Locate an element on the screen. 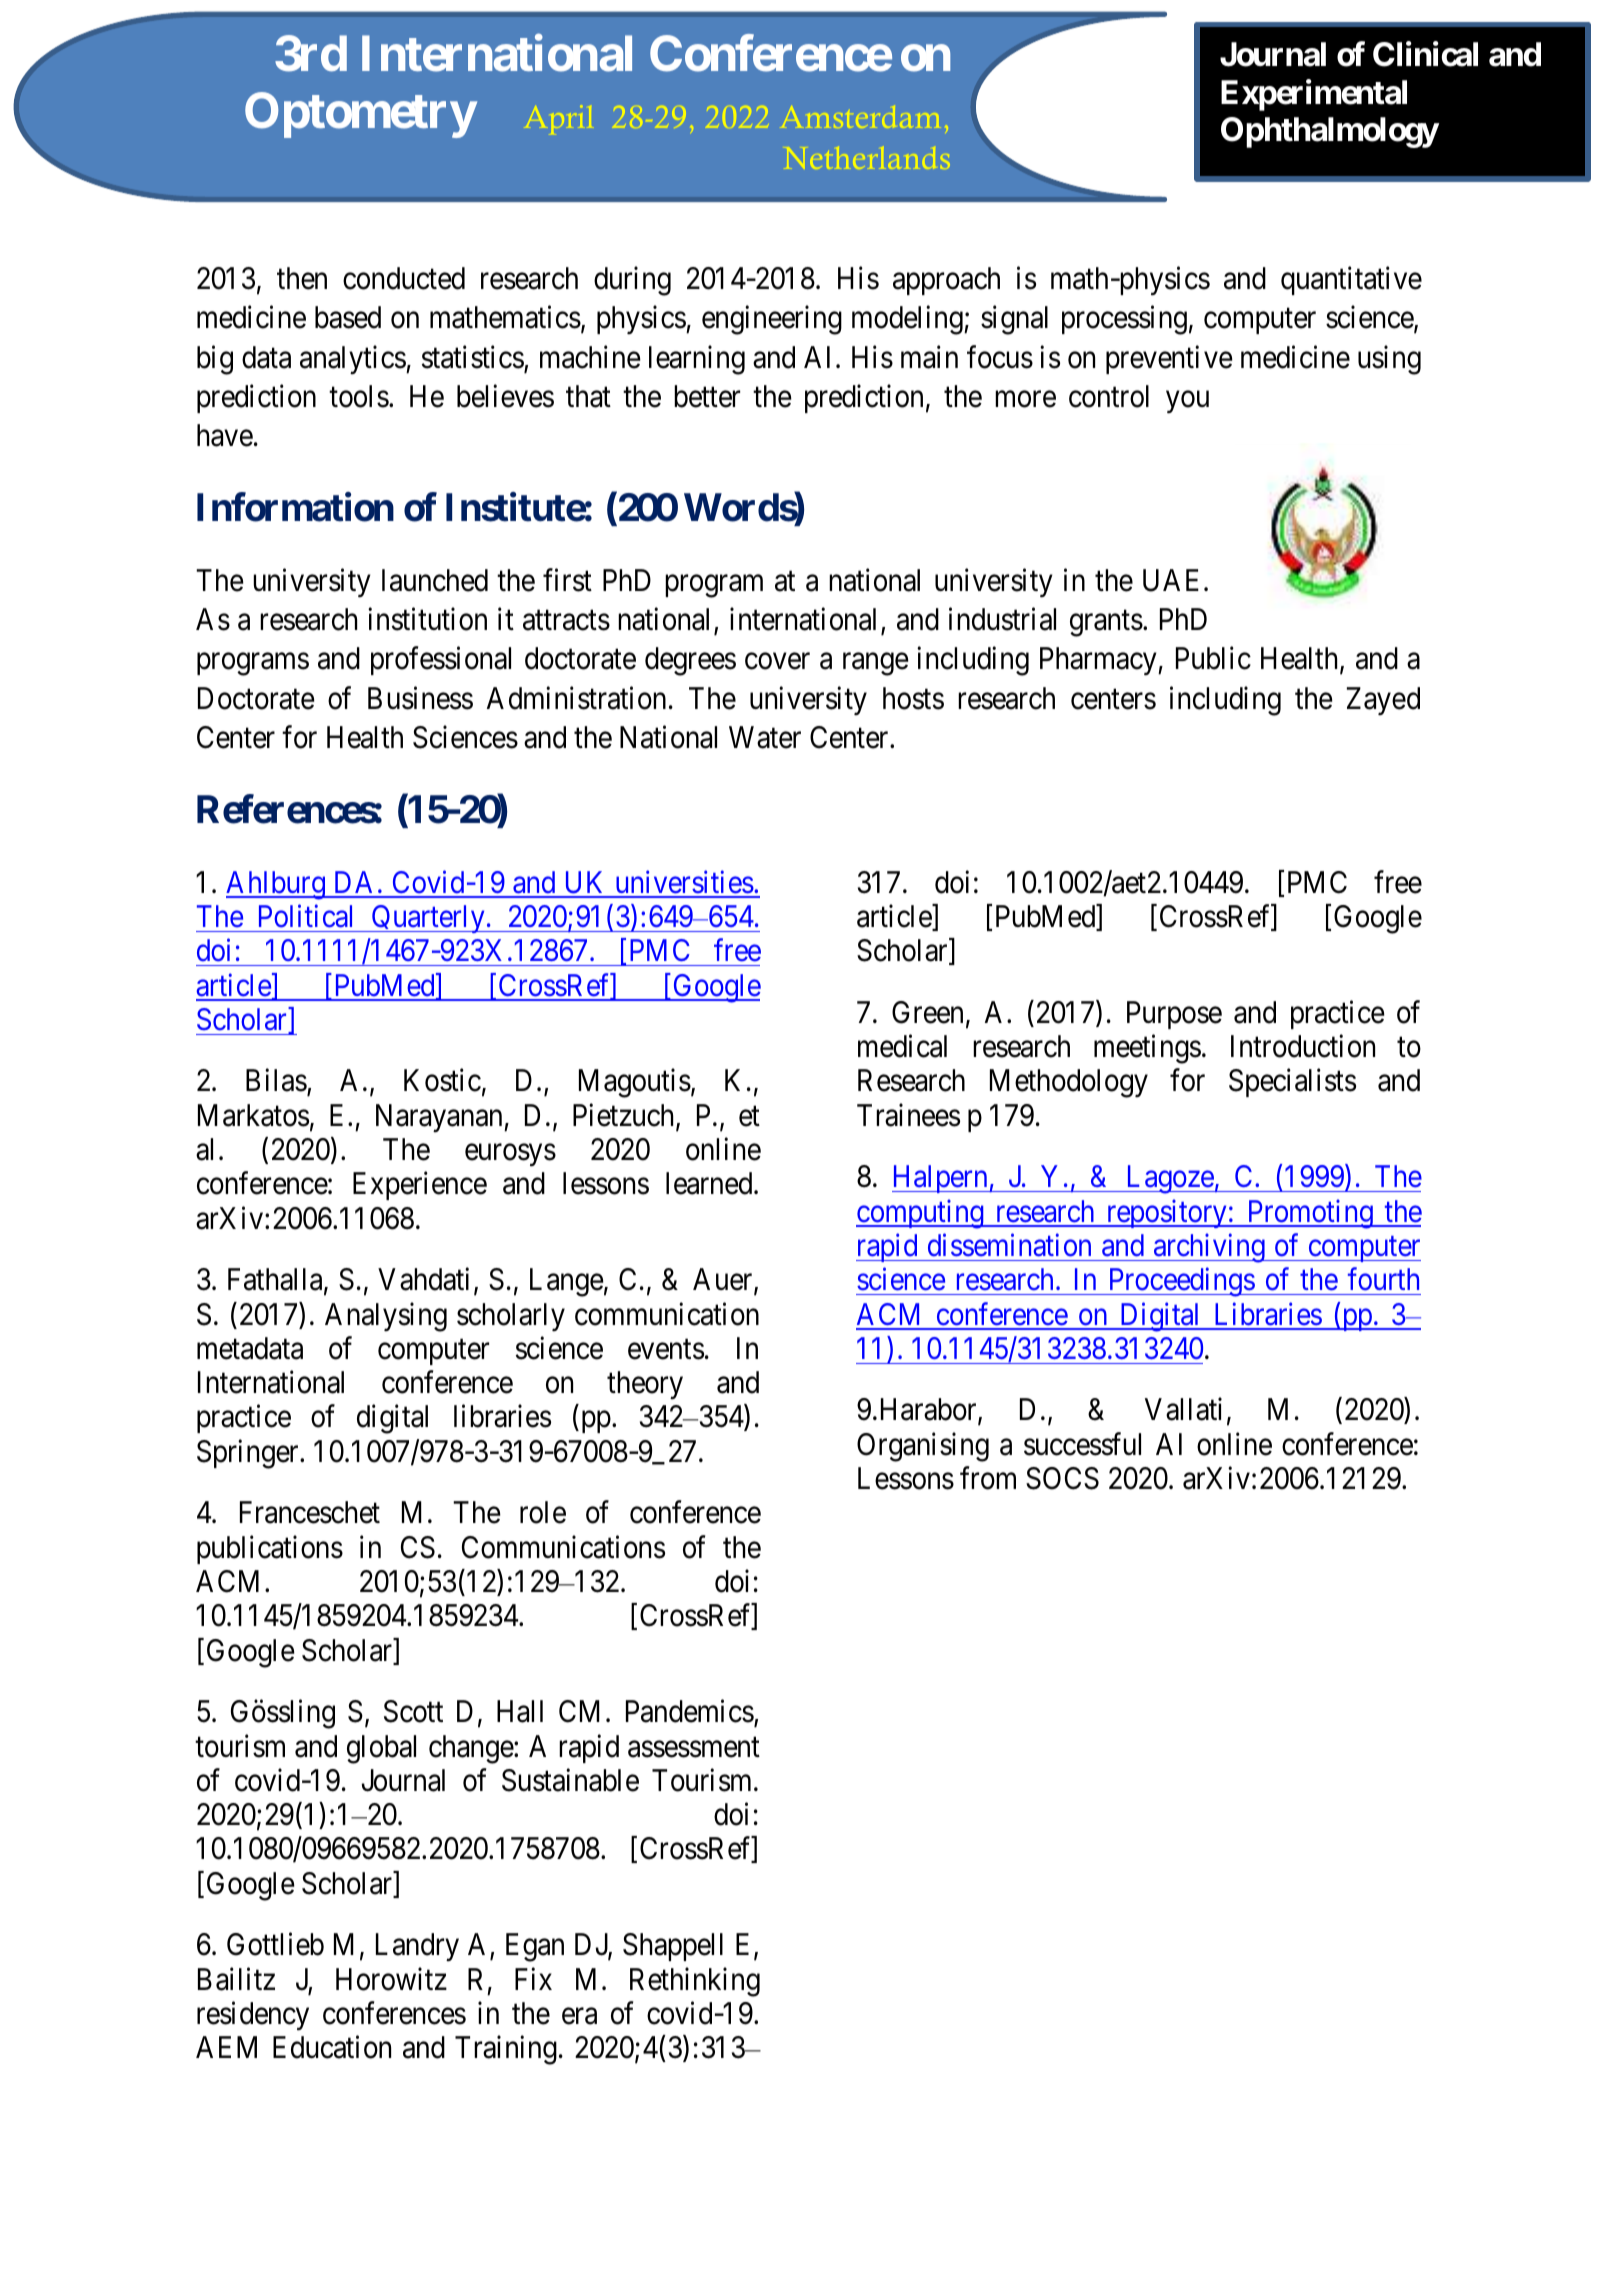 The image size is (1616, 2285). Horowitz is located at coordinates (391, 1979).
